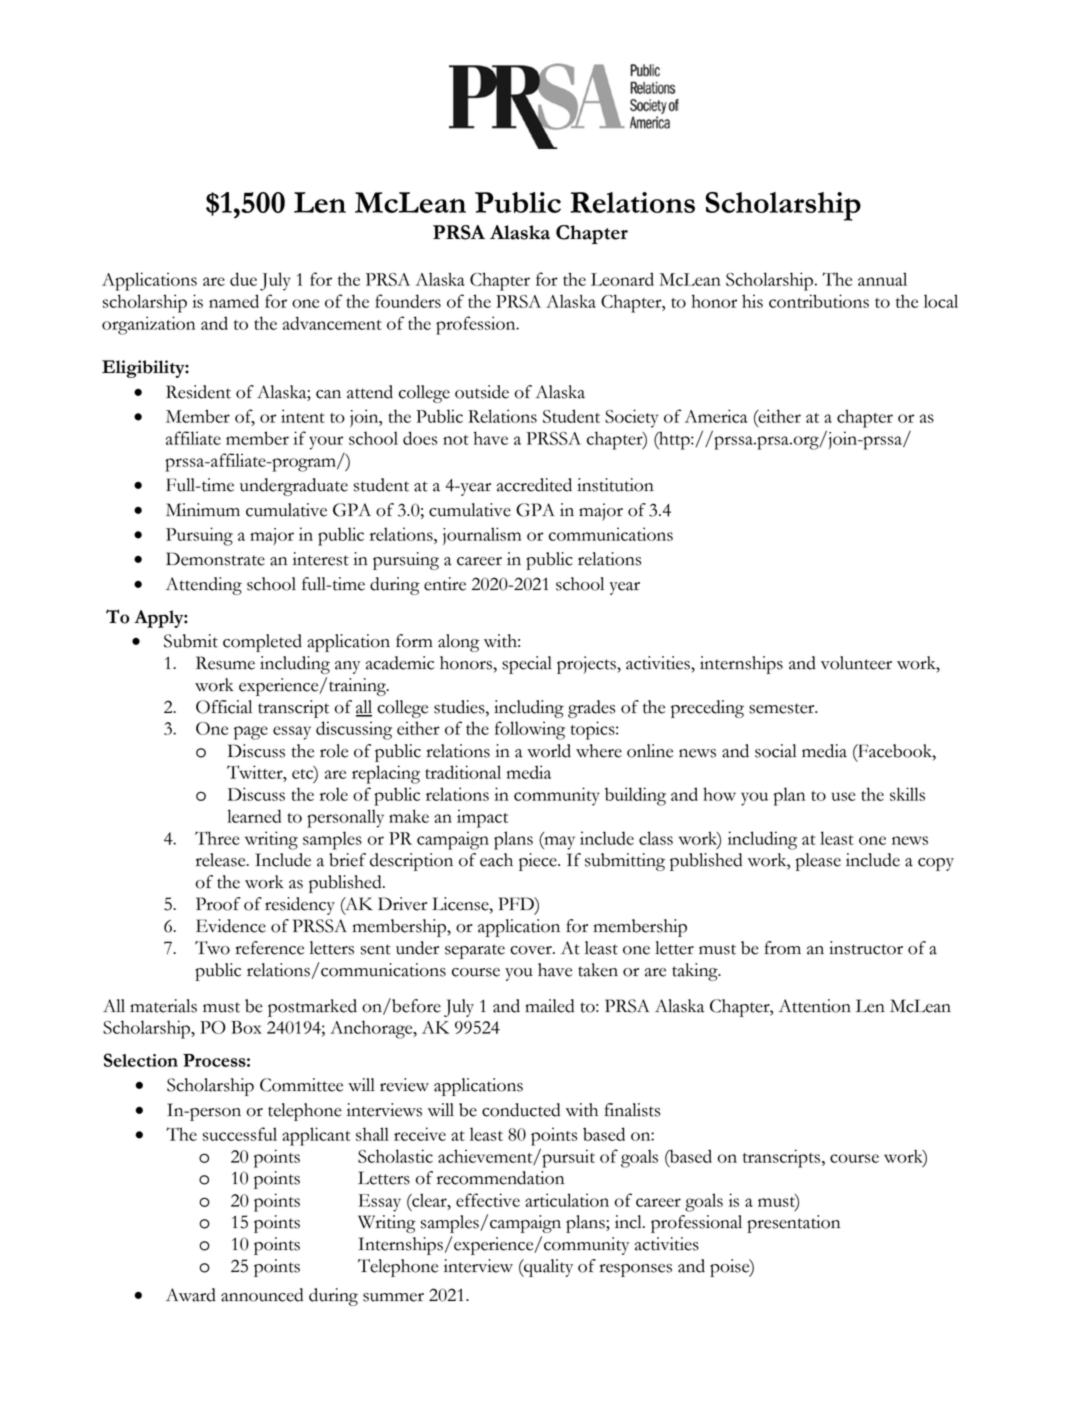 The width and height of the document is (1083, 1402). Describe the element at coordinates (819, 301) in the document. I see `contributions` at that location.
